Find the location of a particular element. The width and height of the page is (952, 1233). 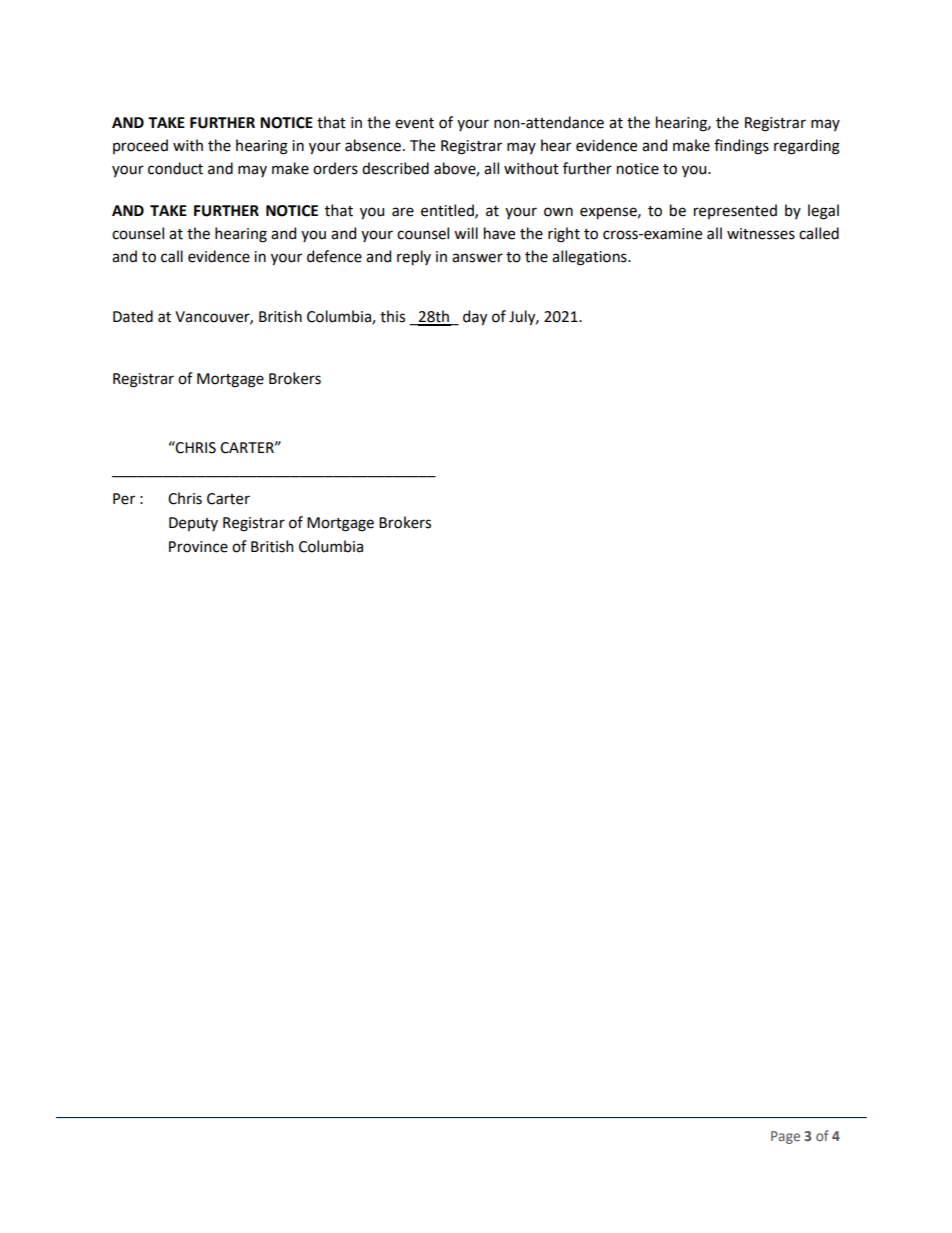

event is located at coordinates (414, 123).
